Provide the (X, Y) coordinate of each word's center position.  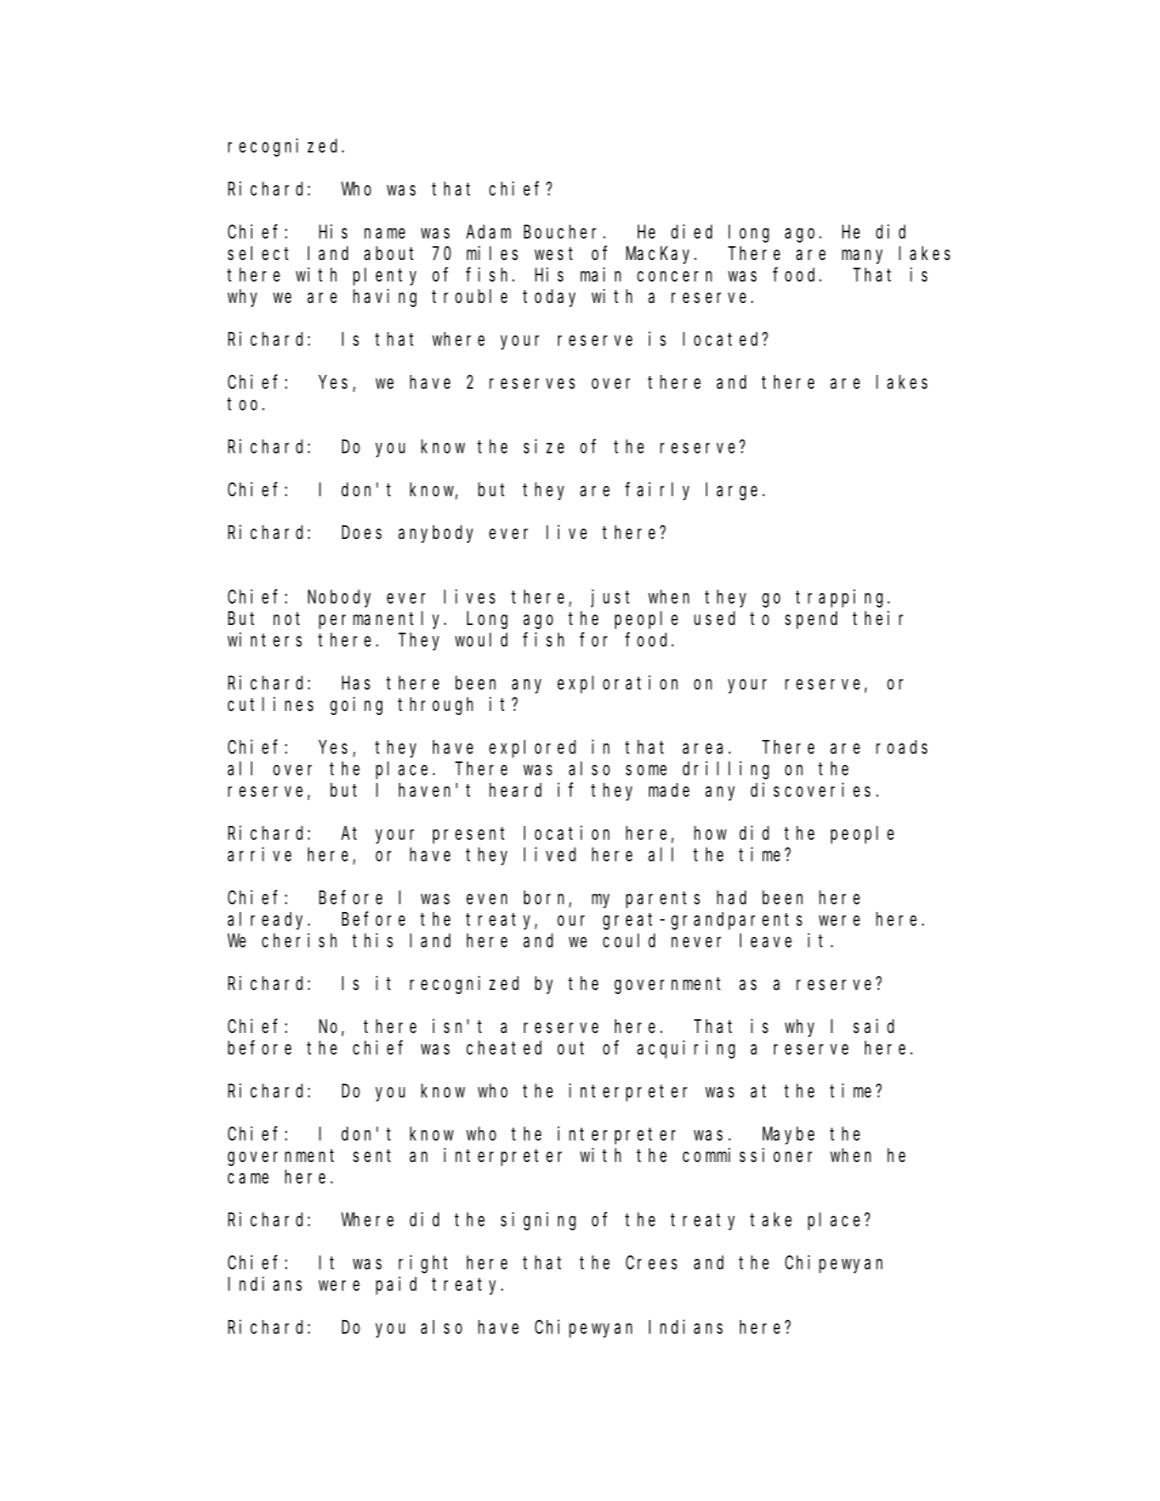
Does (362, 532)
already (268, 921)
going (356, 706)
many (862, 256)
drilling (726, 770)
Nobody (339, 598)
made (669, 790)
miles (492, 253)
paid (396, 1285)
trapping (842, 598)
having (385, 298)
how (710, 833)
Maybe (788, 1135)
